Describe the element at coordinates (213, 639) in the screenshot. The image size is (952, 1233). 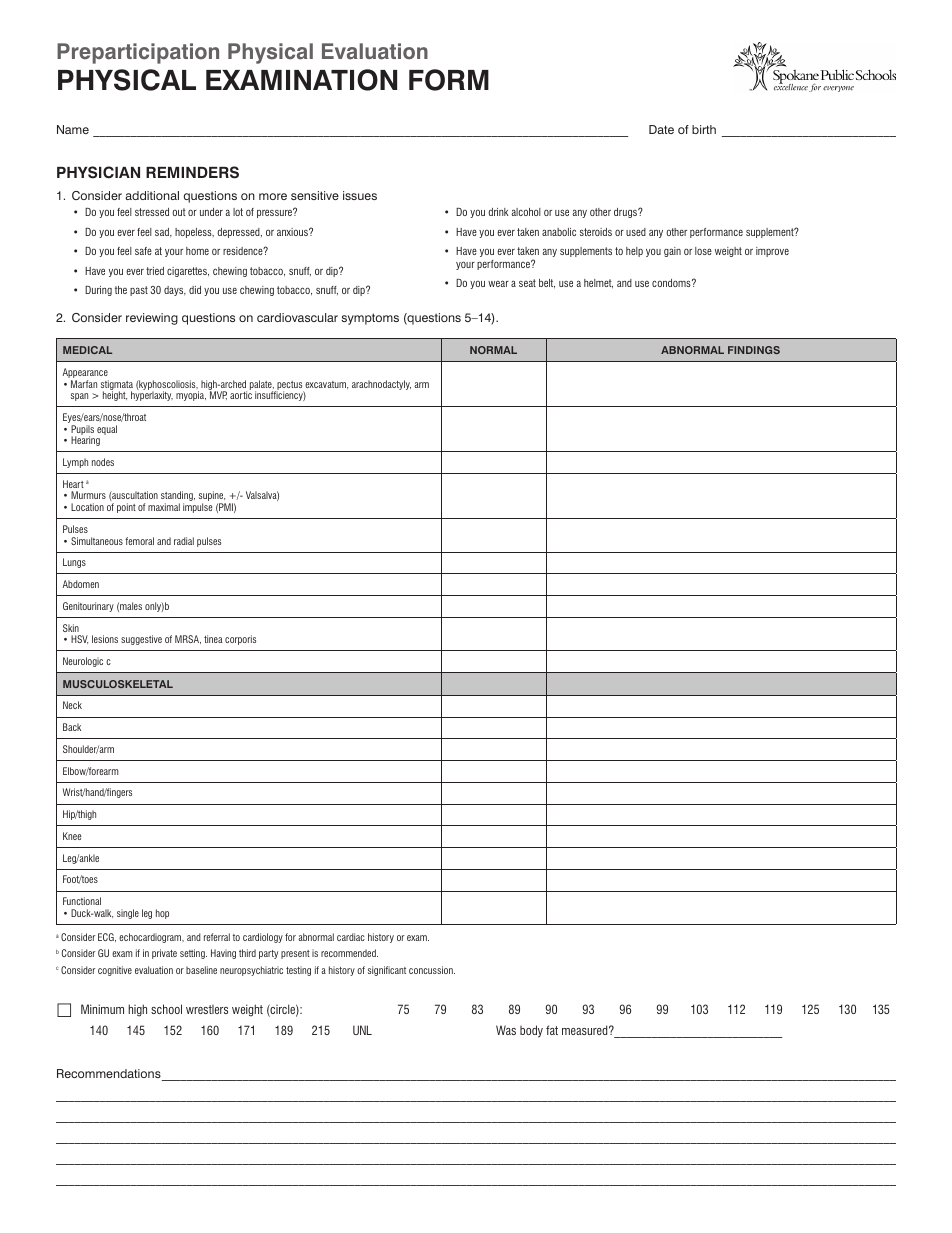
I see `tinea` at that location.
